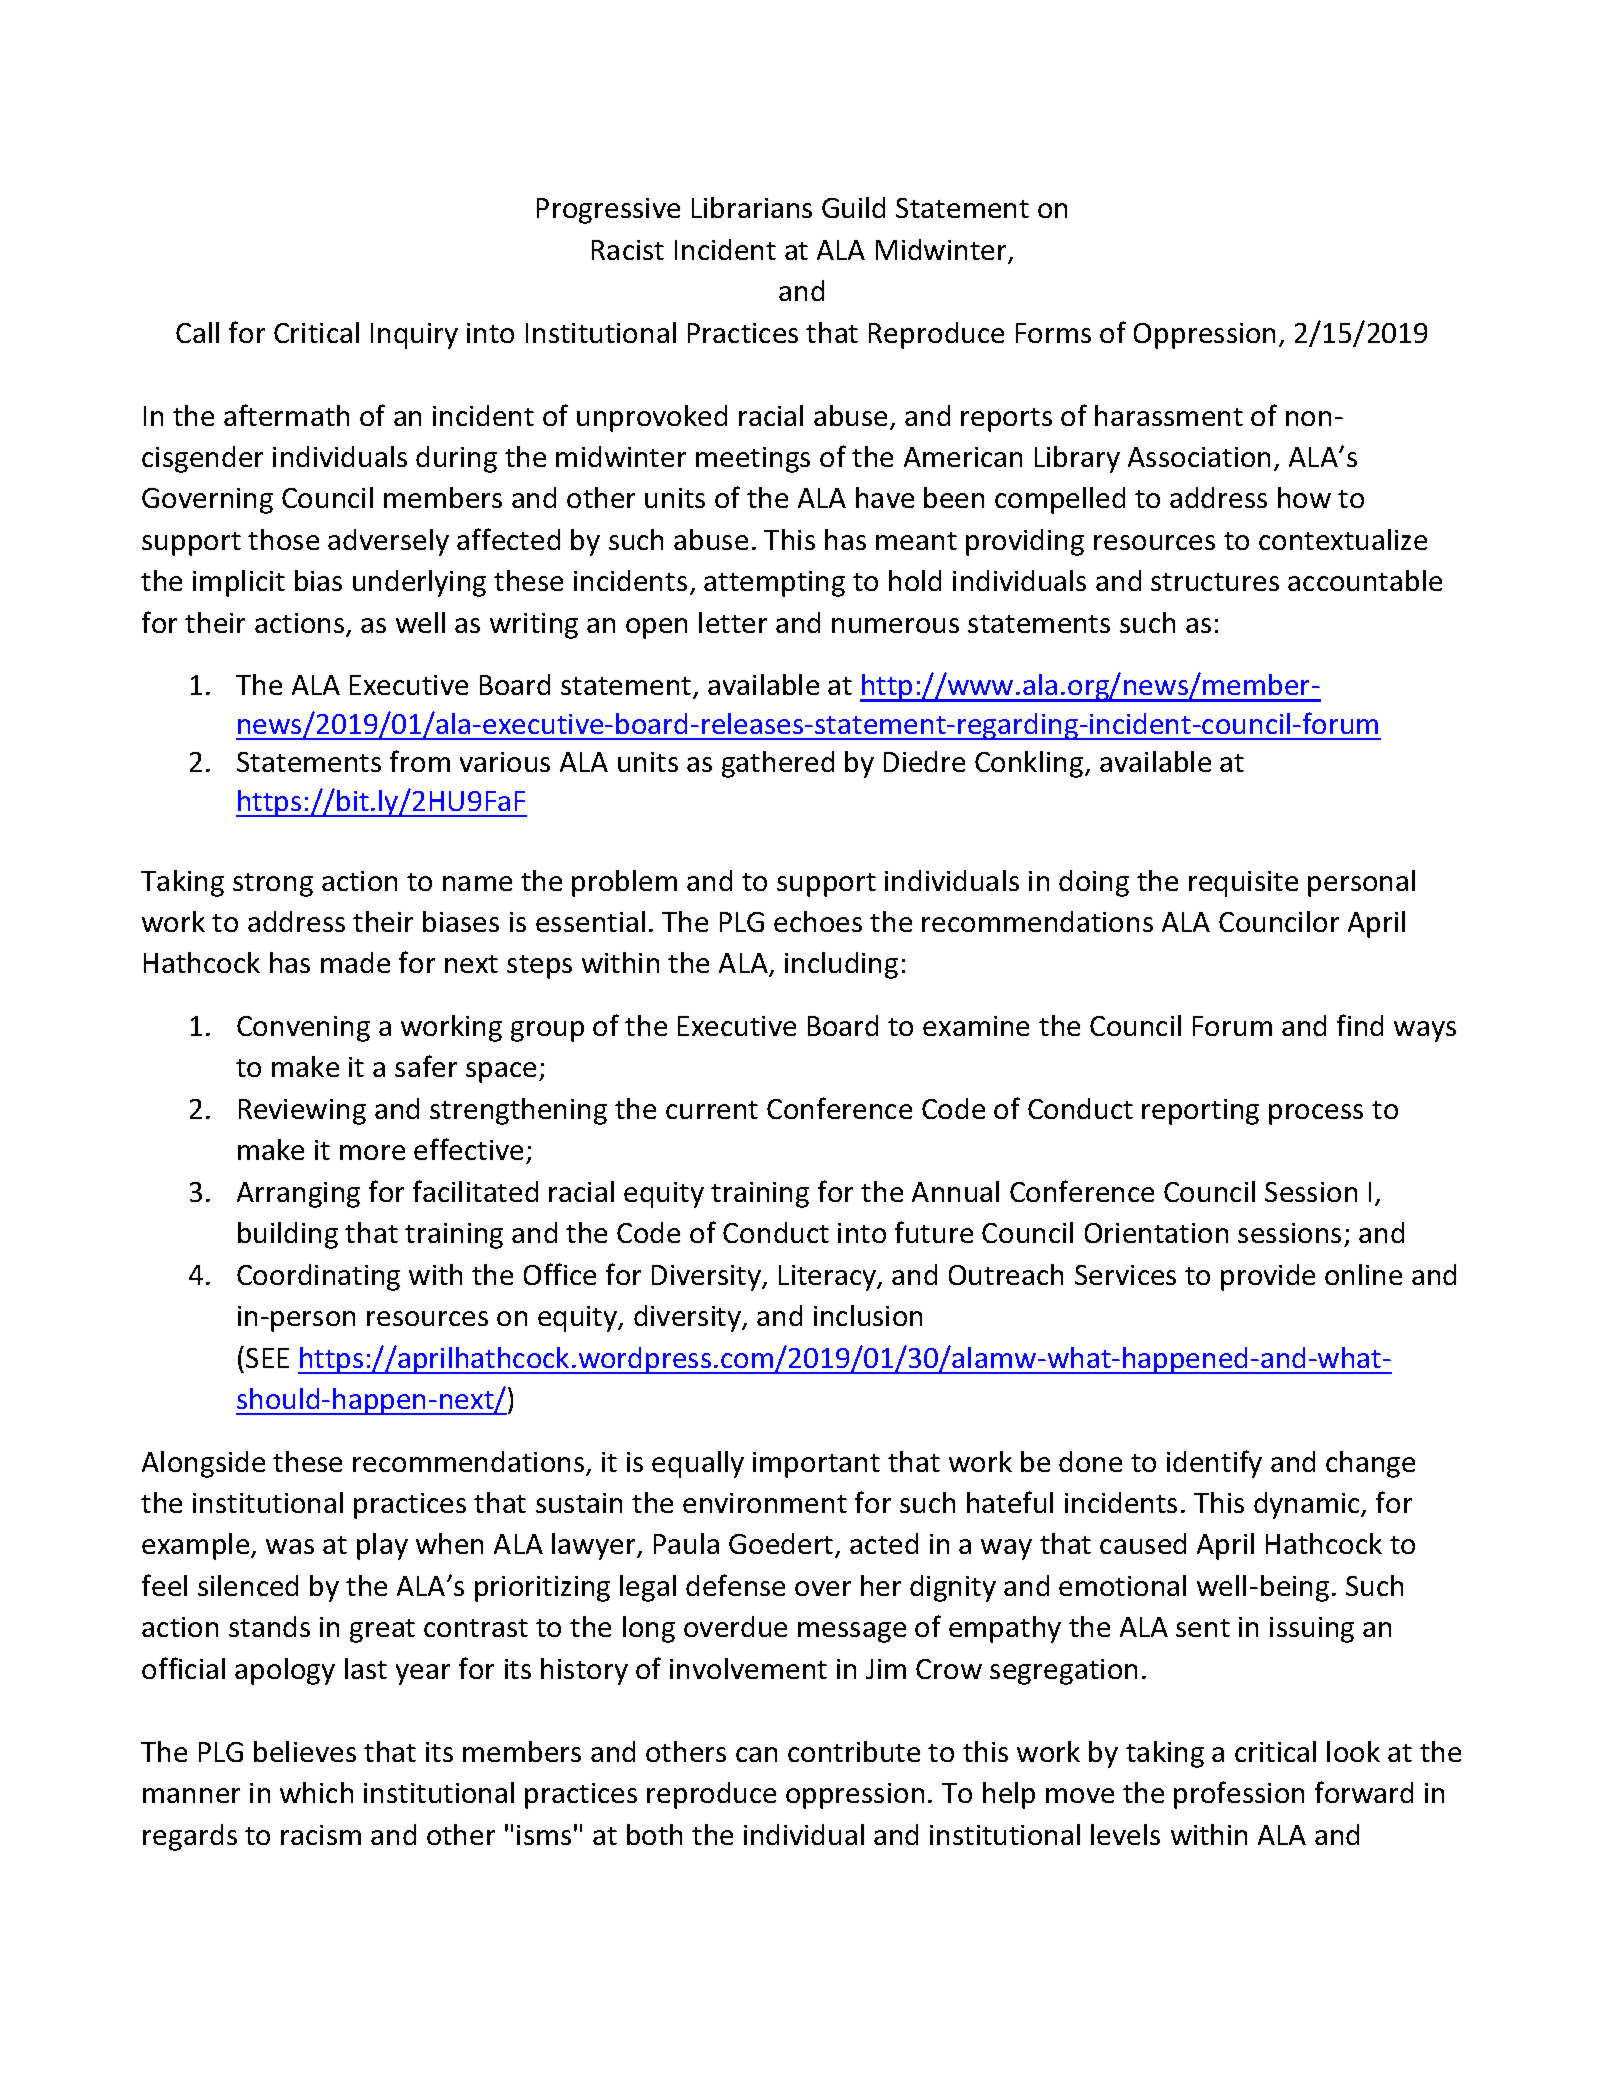  Describe the element at coordinates (414, 336) in the image. I see `Inquiry` at that location.
